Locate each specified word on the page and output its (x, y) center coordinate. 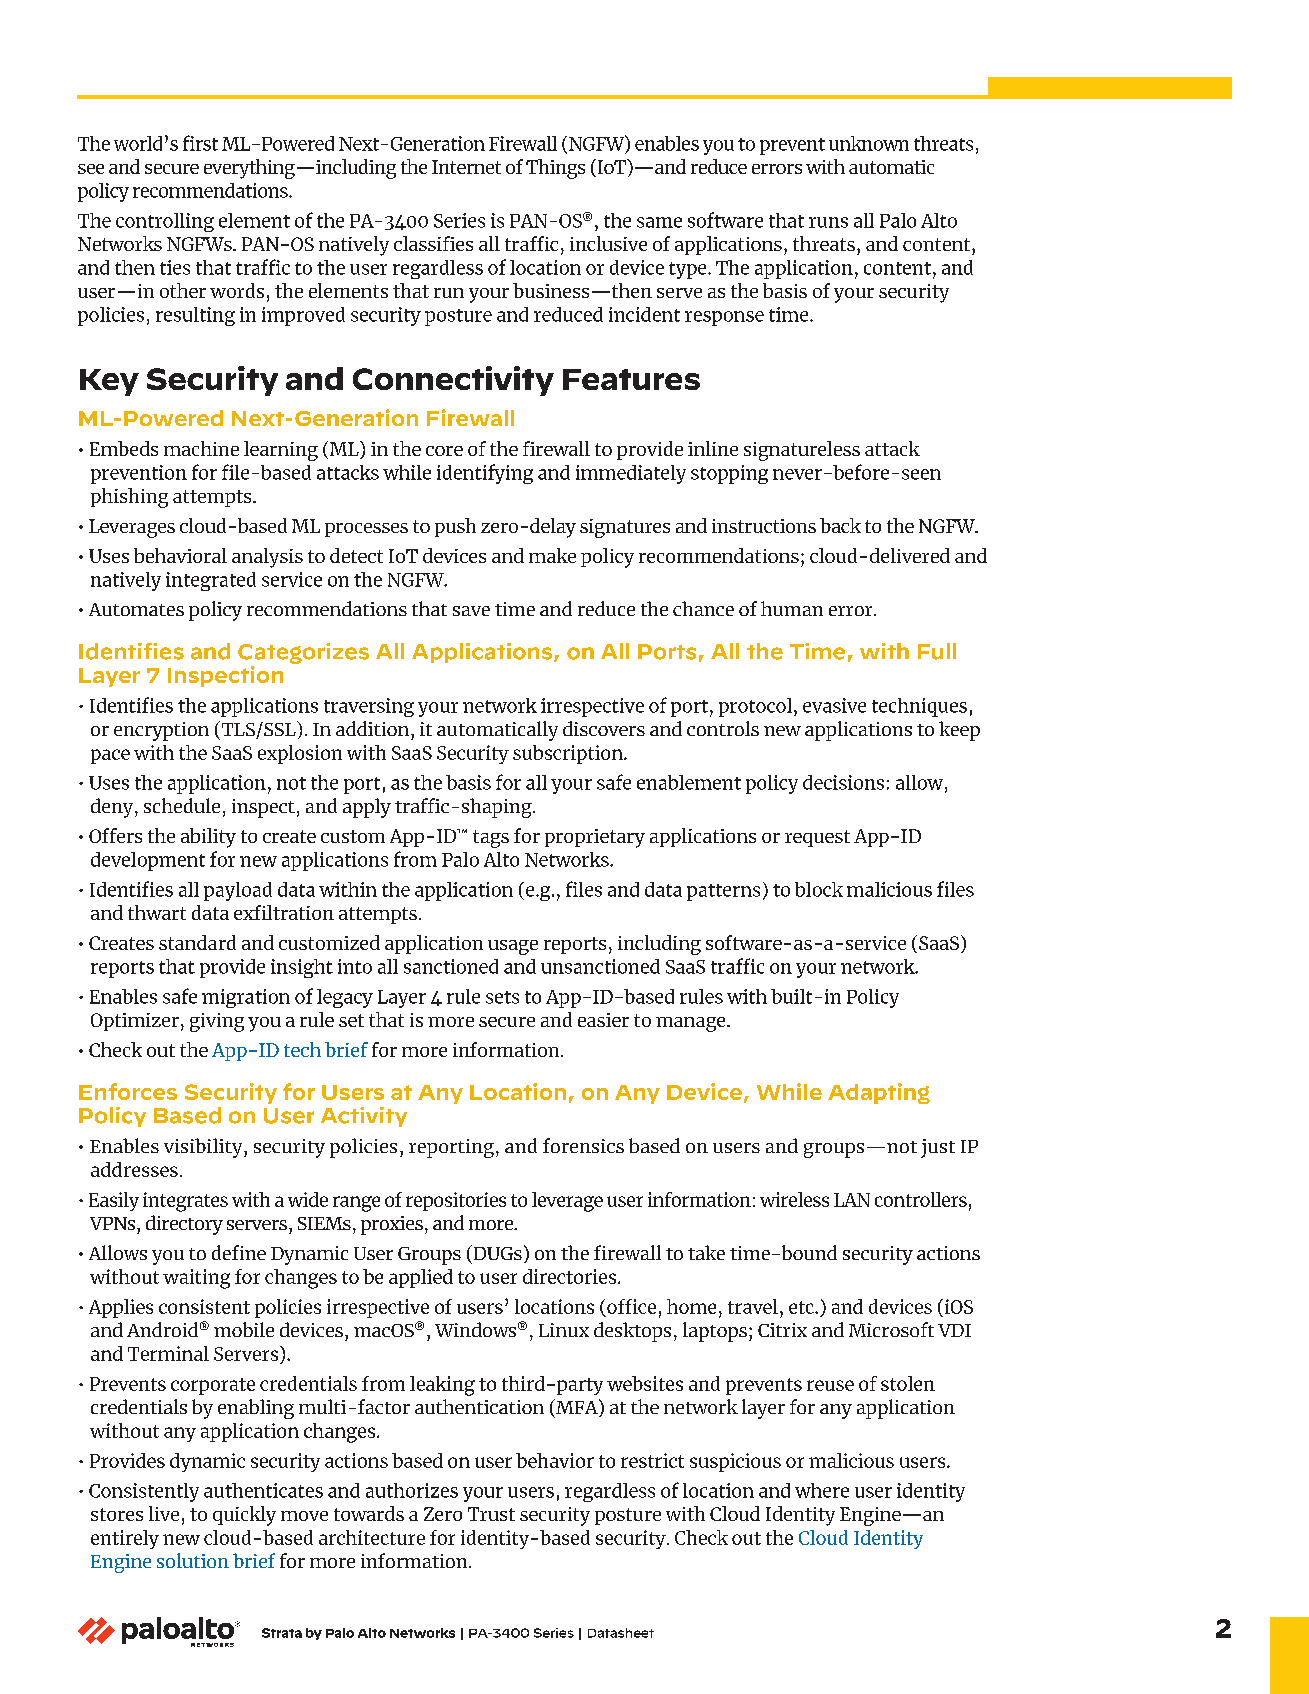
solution (193, 1560)
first (200, 143)
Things (555, 169)
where (822, 1490)
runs (828, 222)
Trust (491, 1514)
